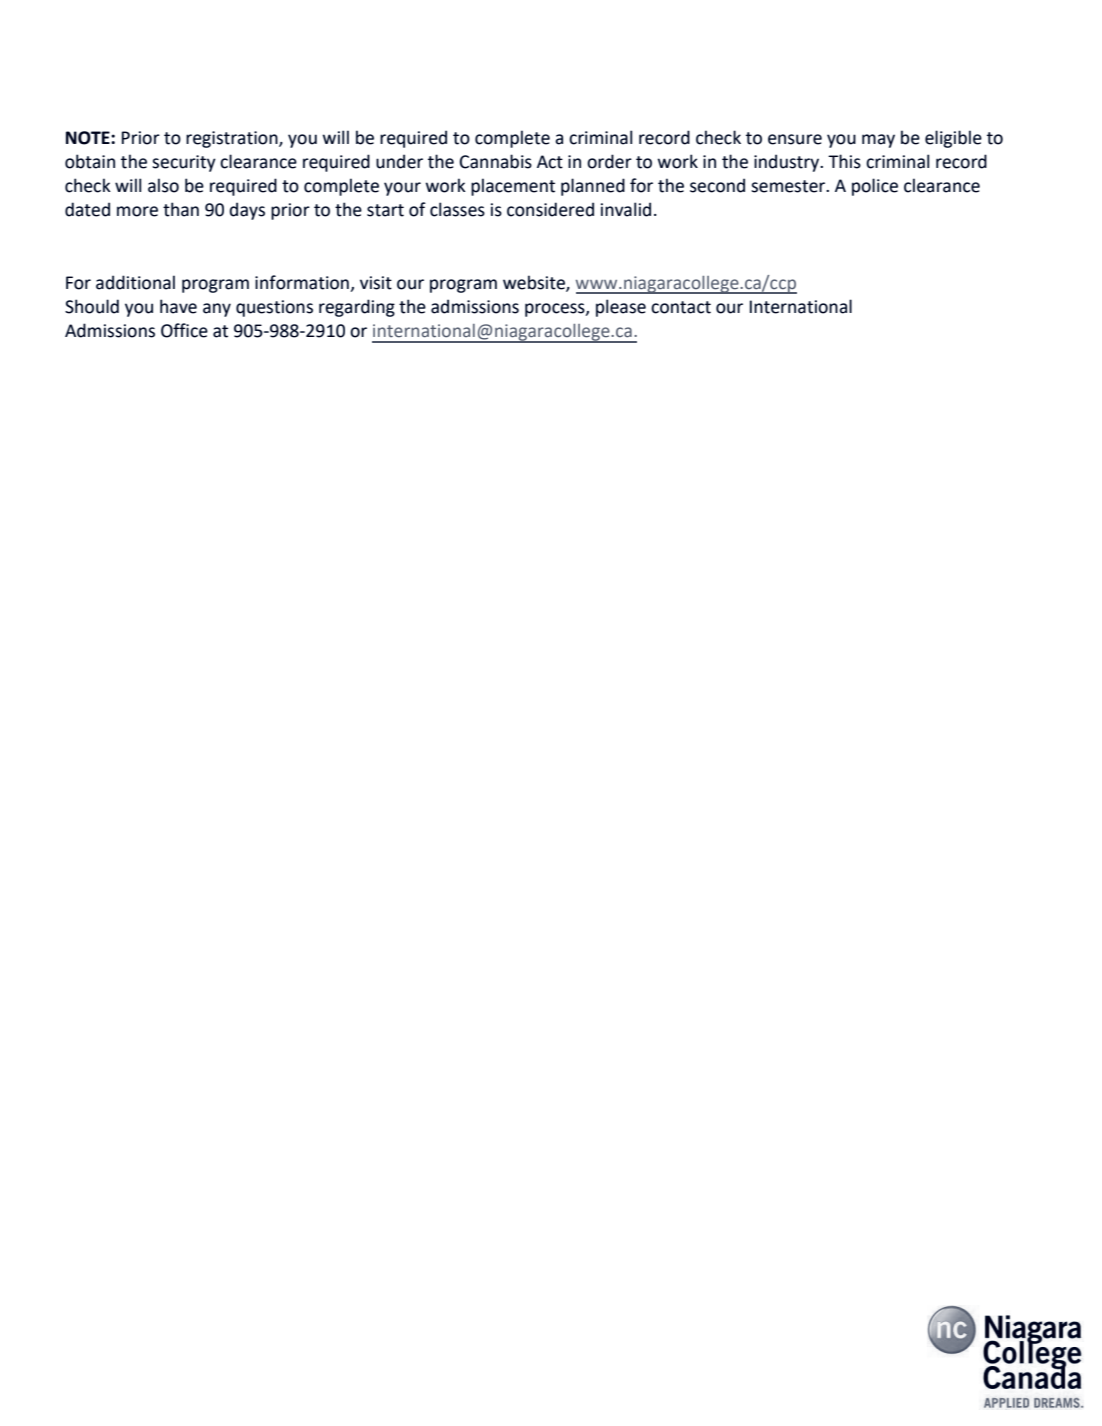 Image resolution: width=1102 pixels, height=1426 pixels. What do you see at coordinates (496, 161) in the screenshot?
I see `Cannabis` at bounding box center [496, 161].
